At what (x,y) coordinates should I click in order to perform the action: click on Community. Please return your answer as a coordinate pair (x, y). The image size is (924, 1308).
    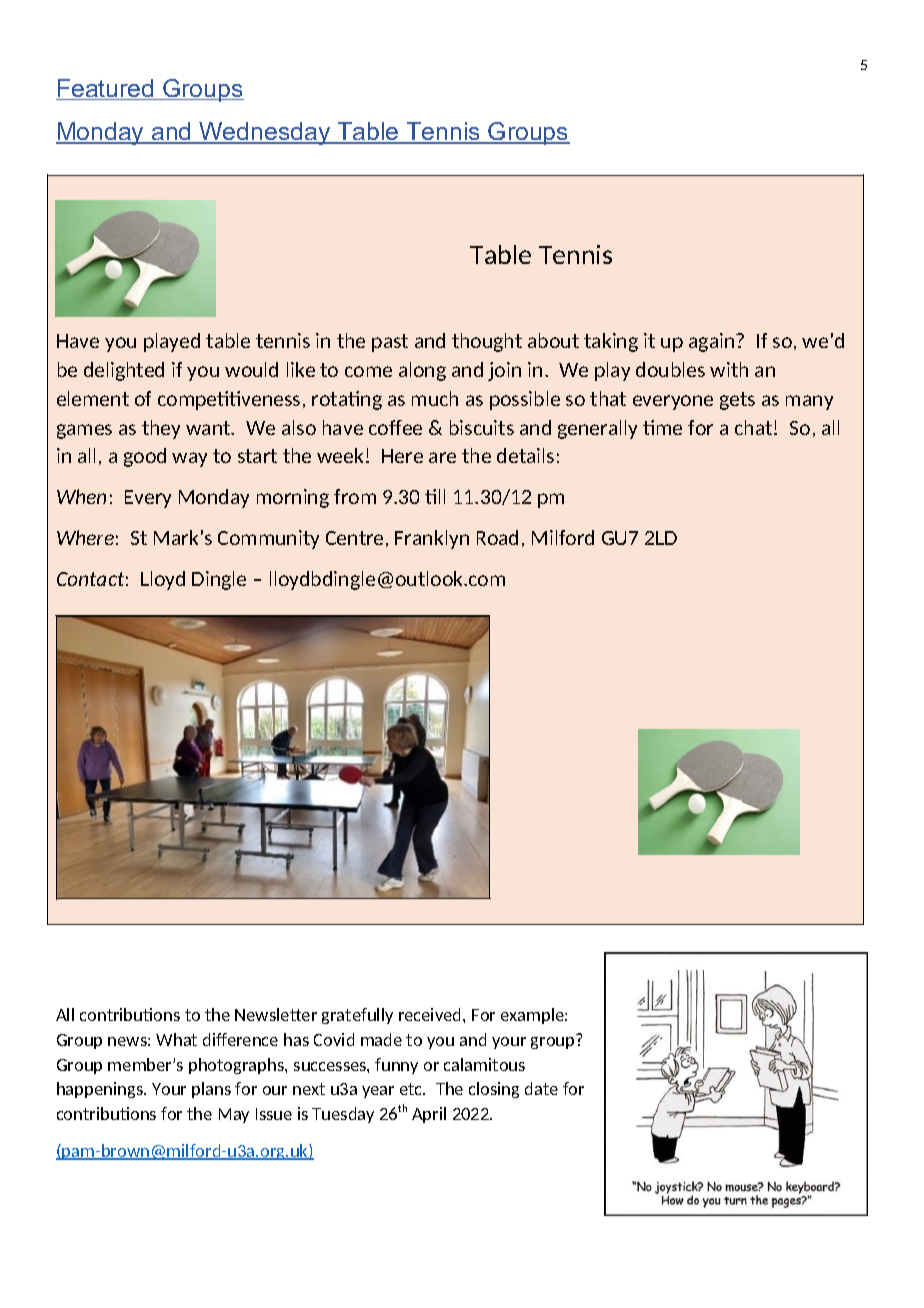
    Looking at the image, I should click on (268, 539).
